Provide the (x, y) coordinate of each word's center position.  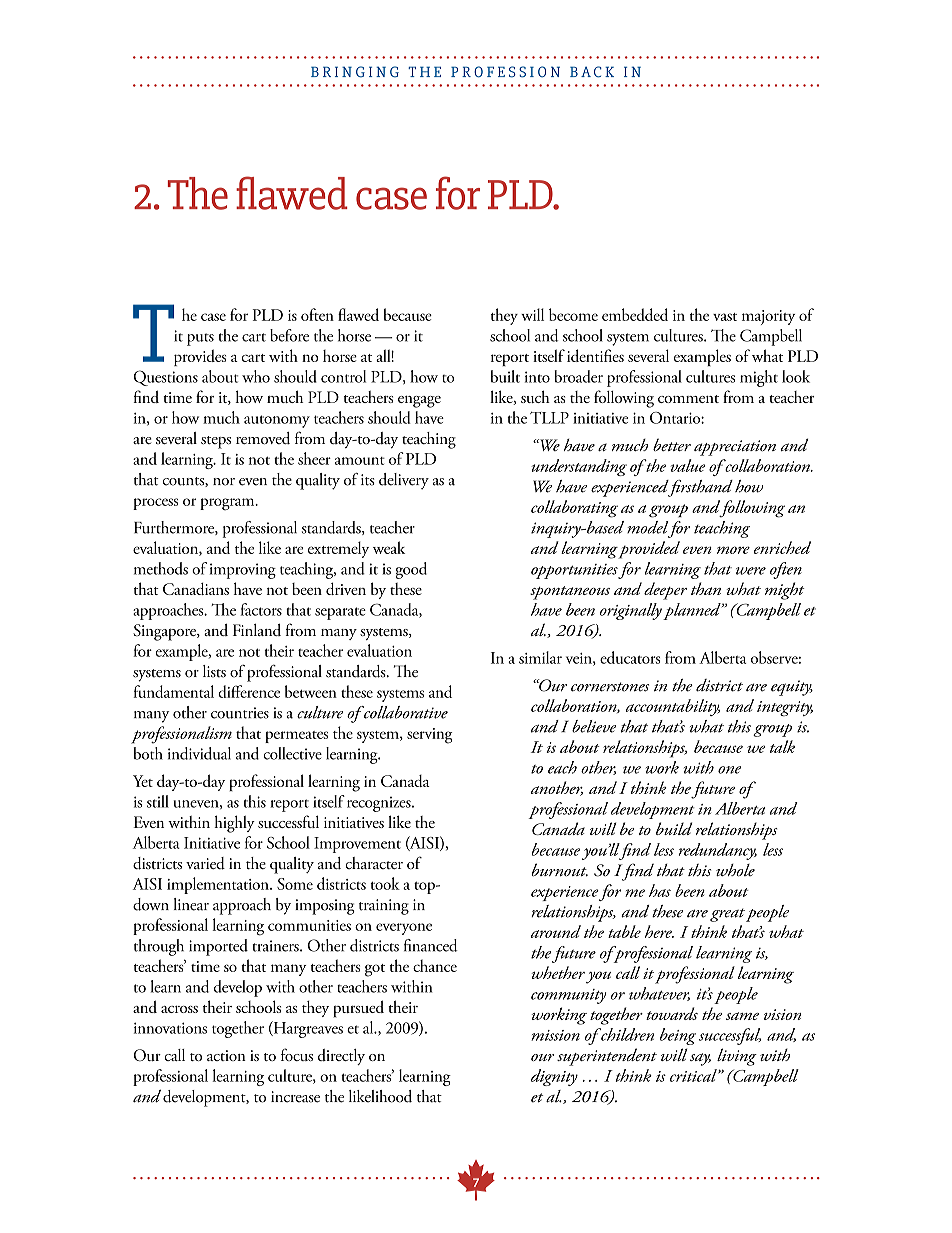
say (700, 1059)
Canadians (196, 589)
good (411, 570)
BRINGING (355, 72)
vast (725, 317)
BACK (592, 72)
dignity (554, 1077)
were (751, 571)
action (226, 1055)
